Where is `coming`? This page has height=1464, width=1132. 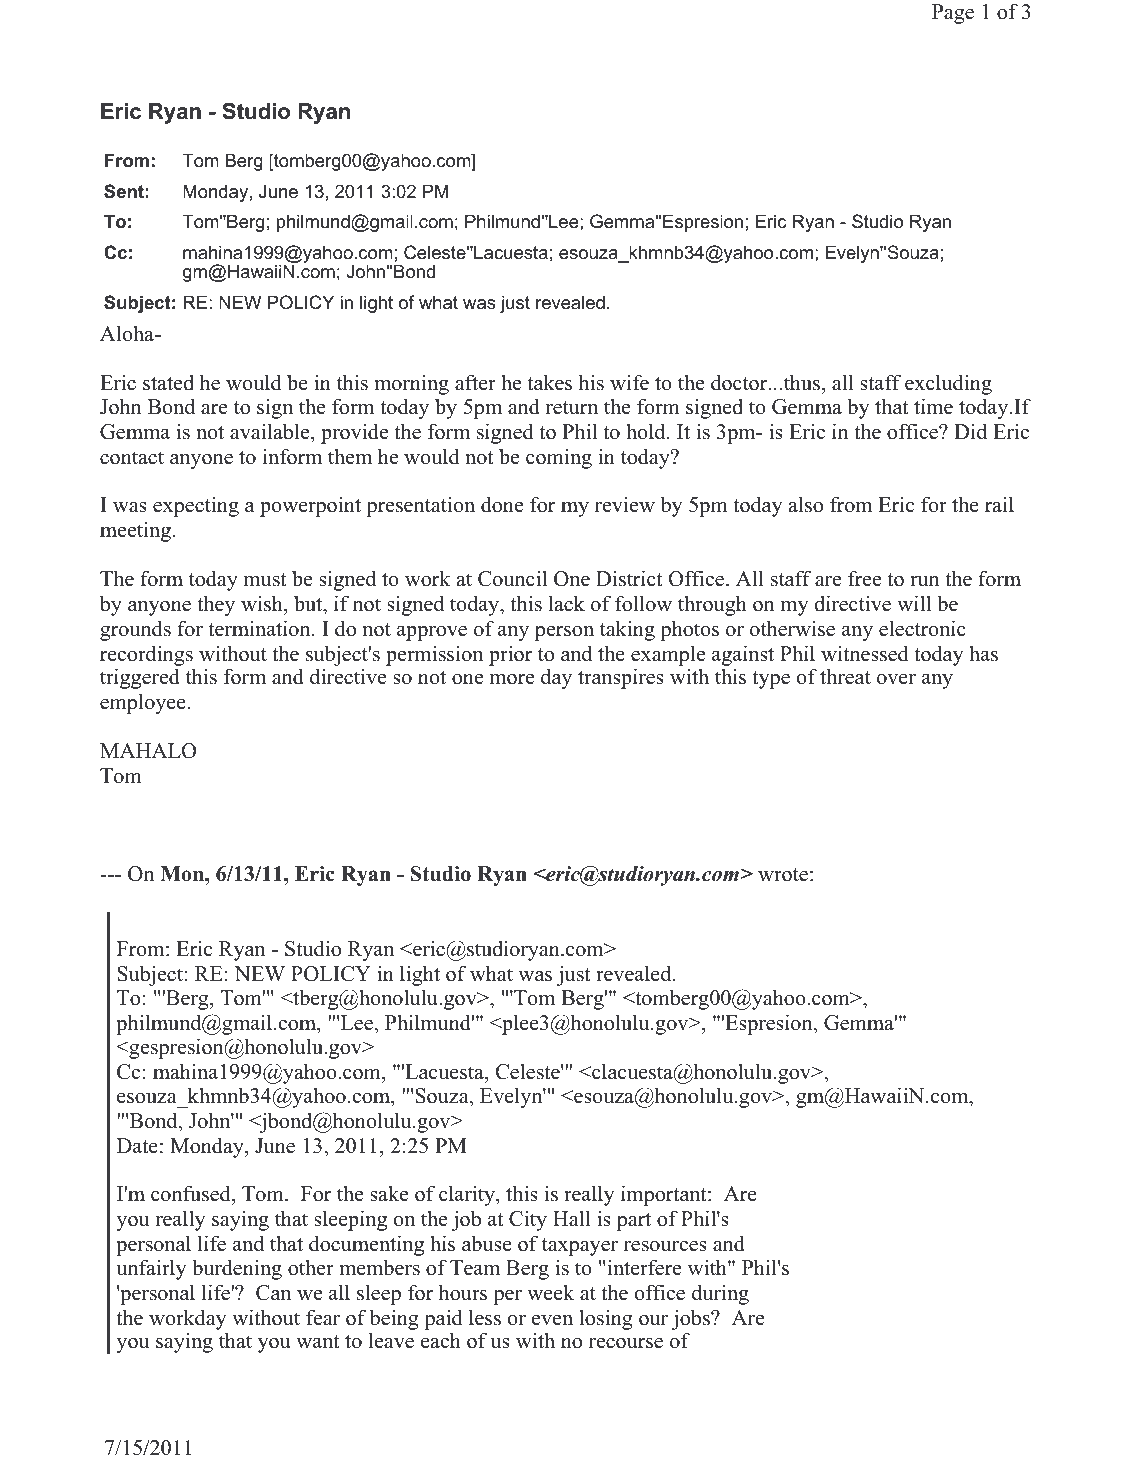
coming is located at coordinates (559, 458).
